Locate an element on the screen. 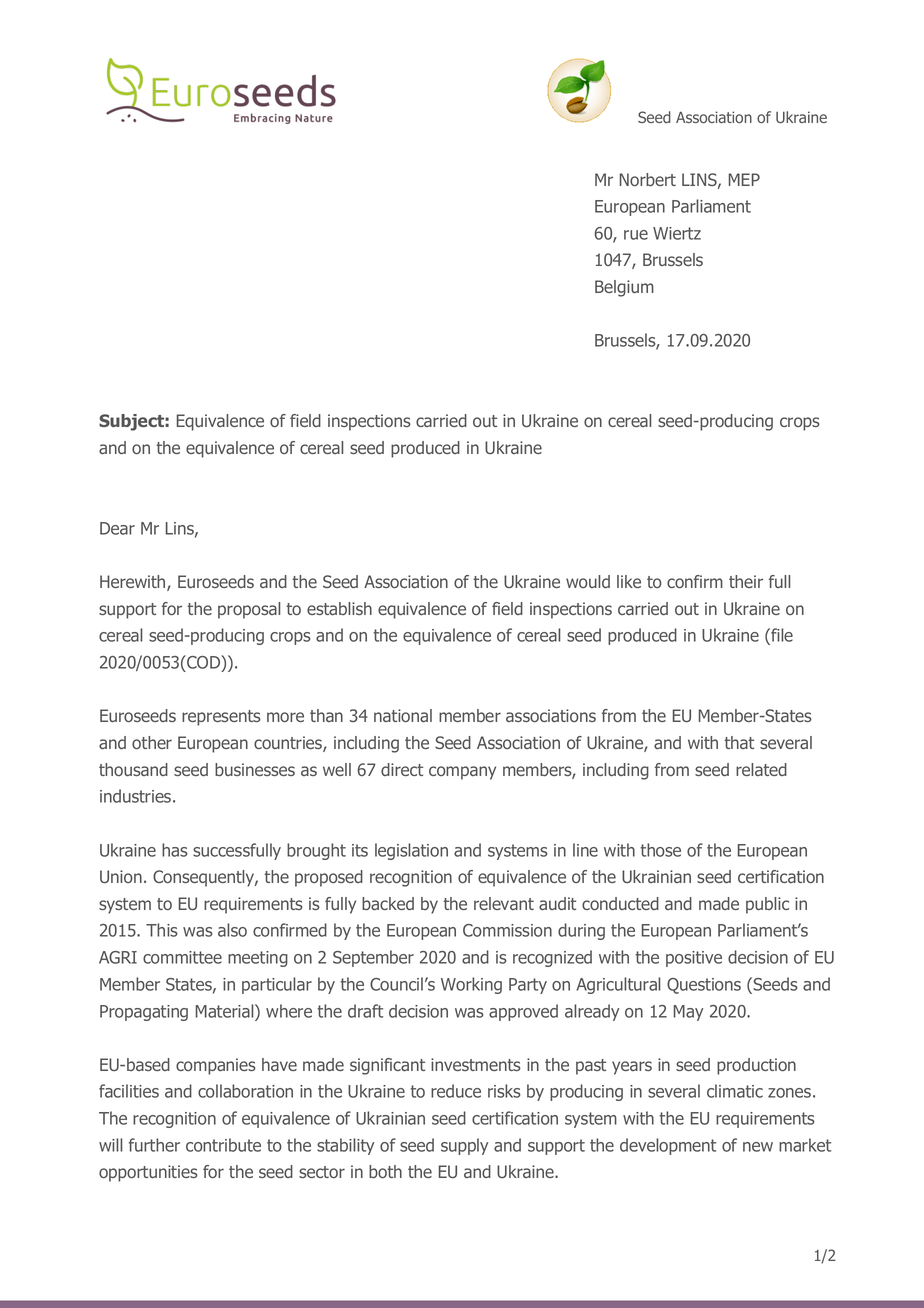 The width and height of the screenshot is (924, 1308). supply is located at coordinates (464, 1146).
